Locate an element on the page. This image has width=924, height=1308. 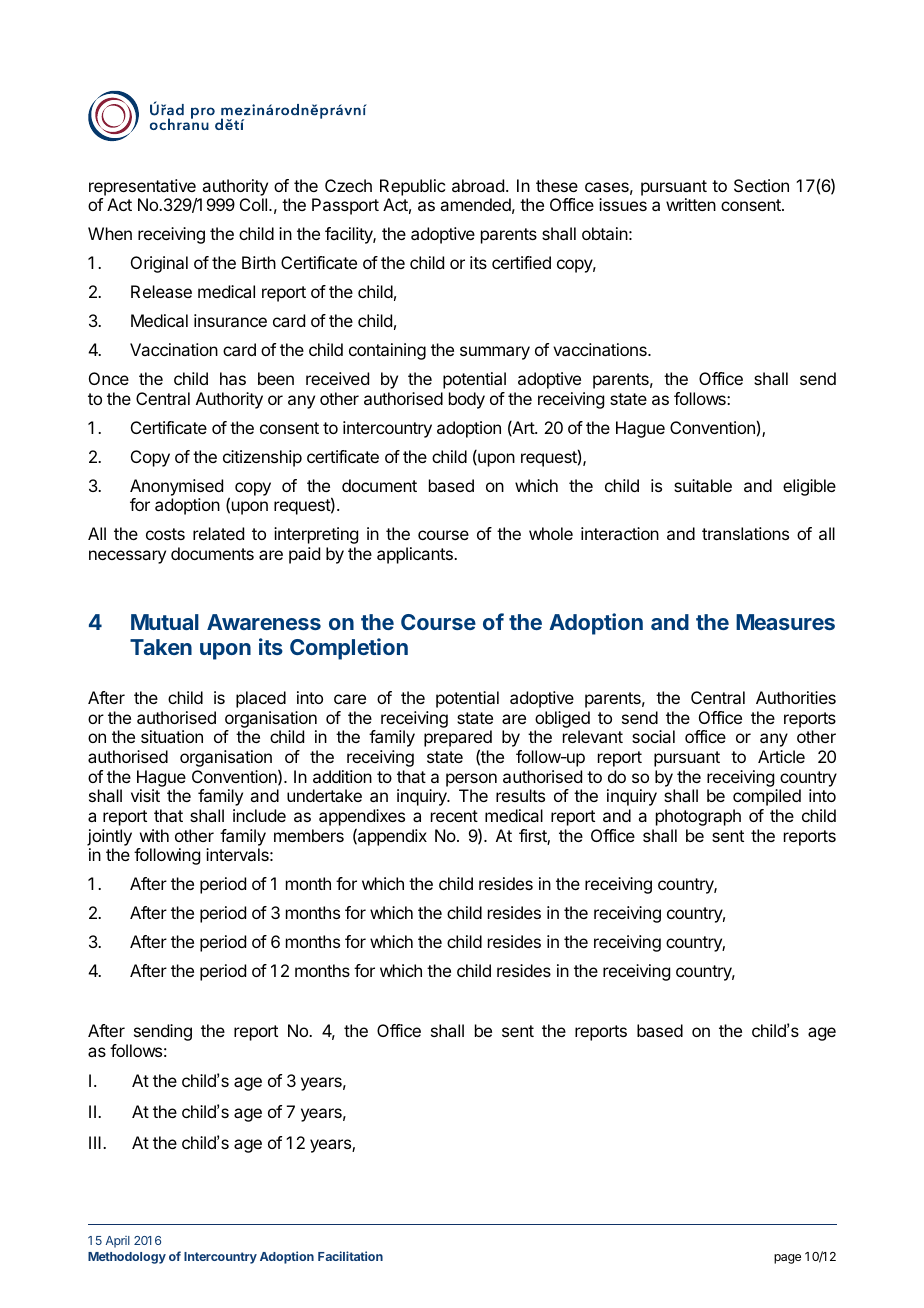
Facilitation is located at coordinates (350, 1256).
